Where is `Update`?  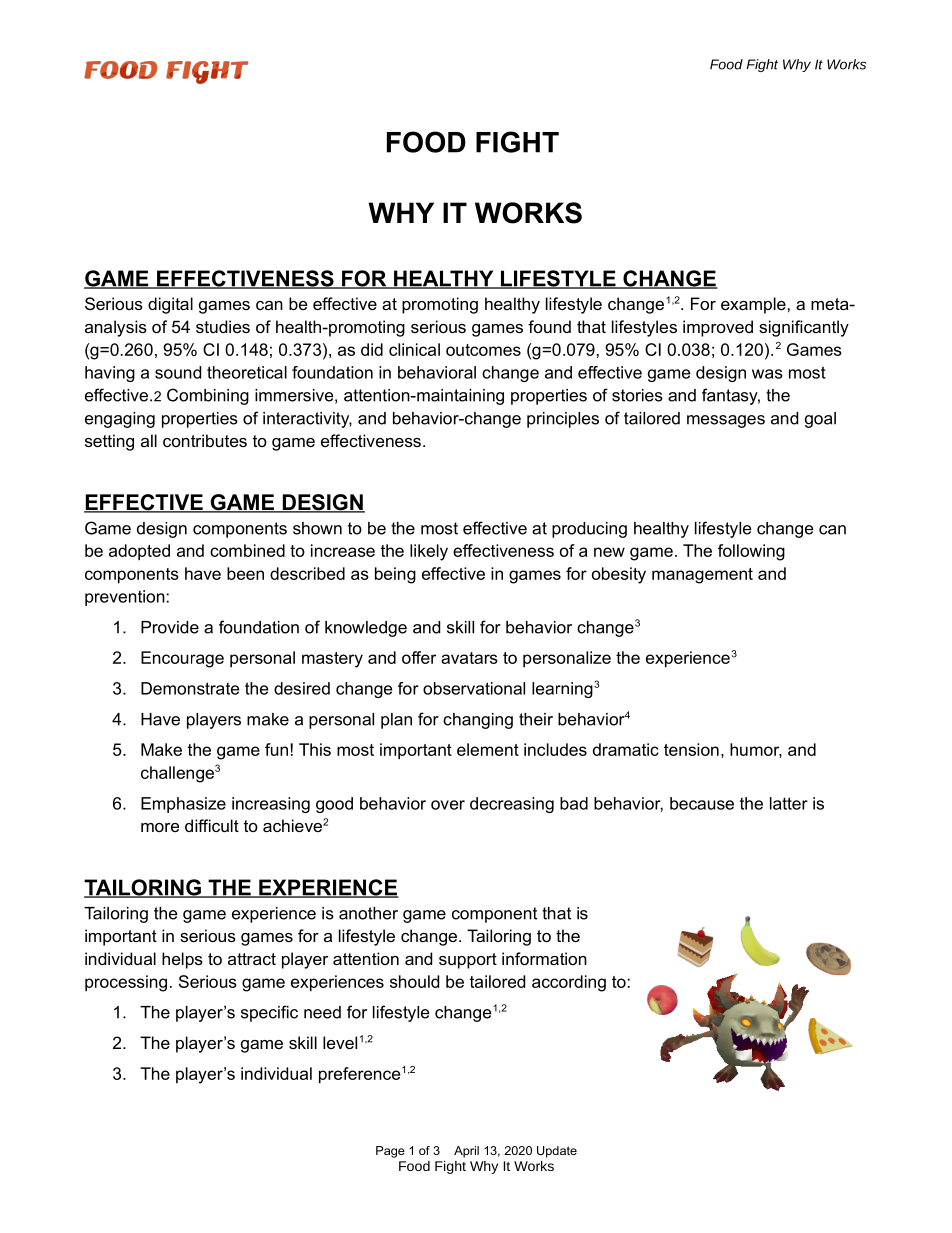 Update is located at coordinates (557, 1152).
